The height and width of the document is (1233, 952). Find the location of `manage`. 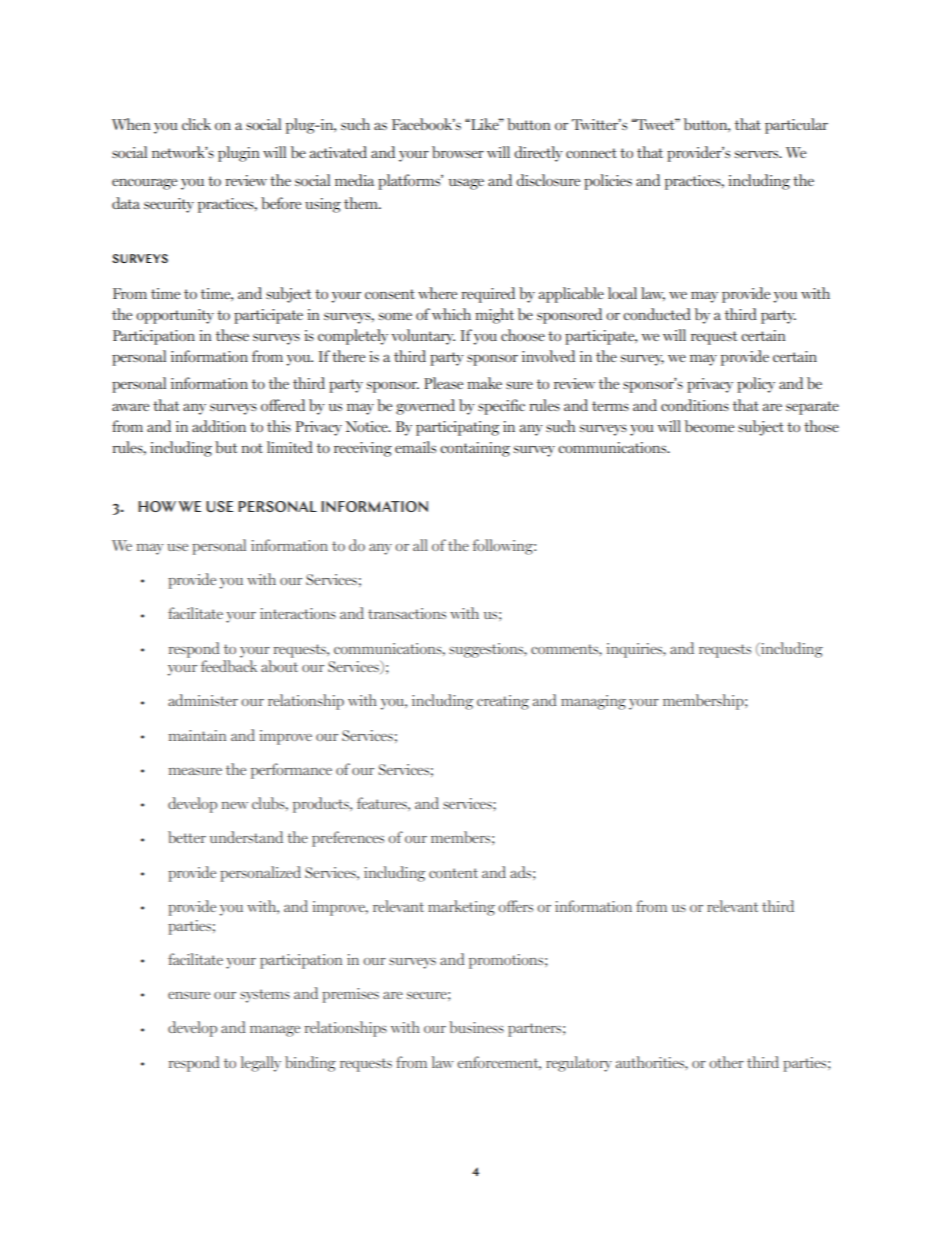

manage is located at coordinates (275, 1031).
